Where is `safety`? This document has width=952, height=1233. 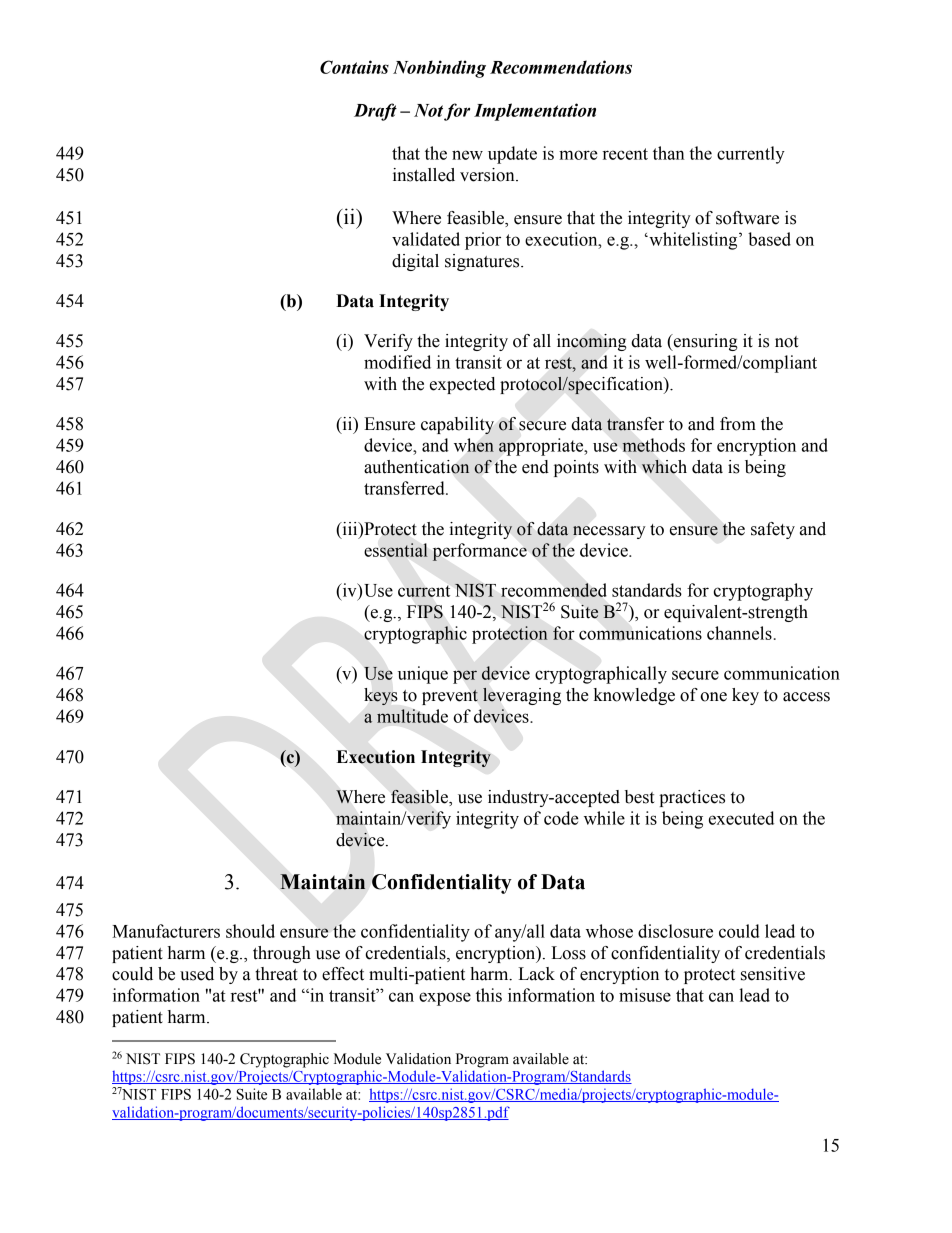
safety is located at coordinates (773, 530).
